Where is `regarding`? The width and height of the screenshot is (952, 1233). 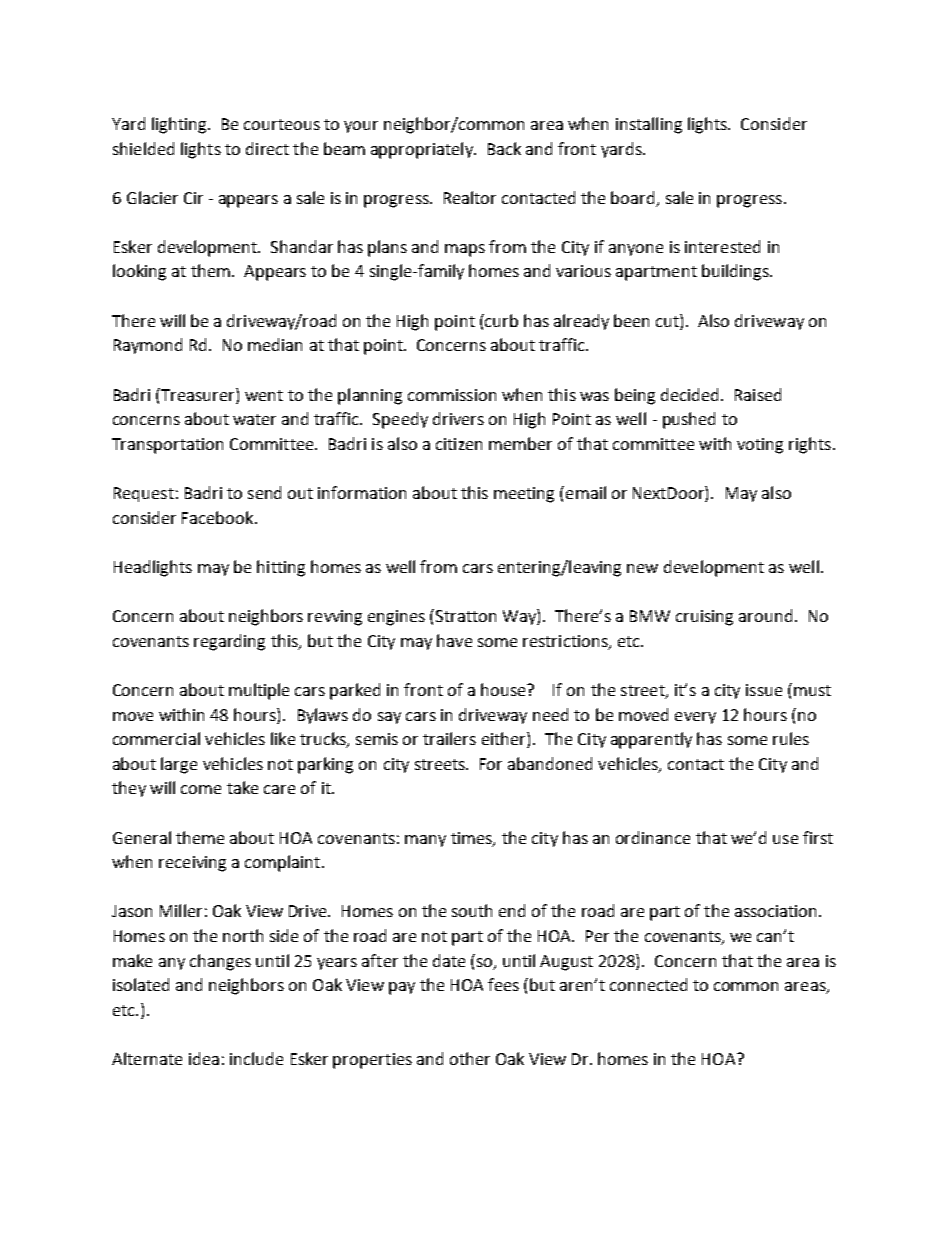
regarding is located at coordinates (229, 642).
